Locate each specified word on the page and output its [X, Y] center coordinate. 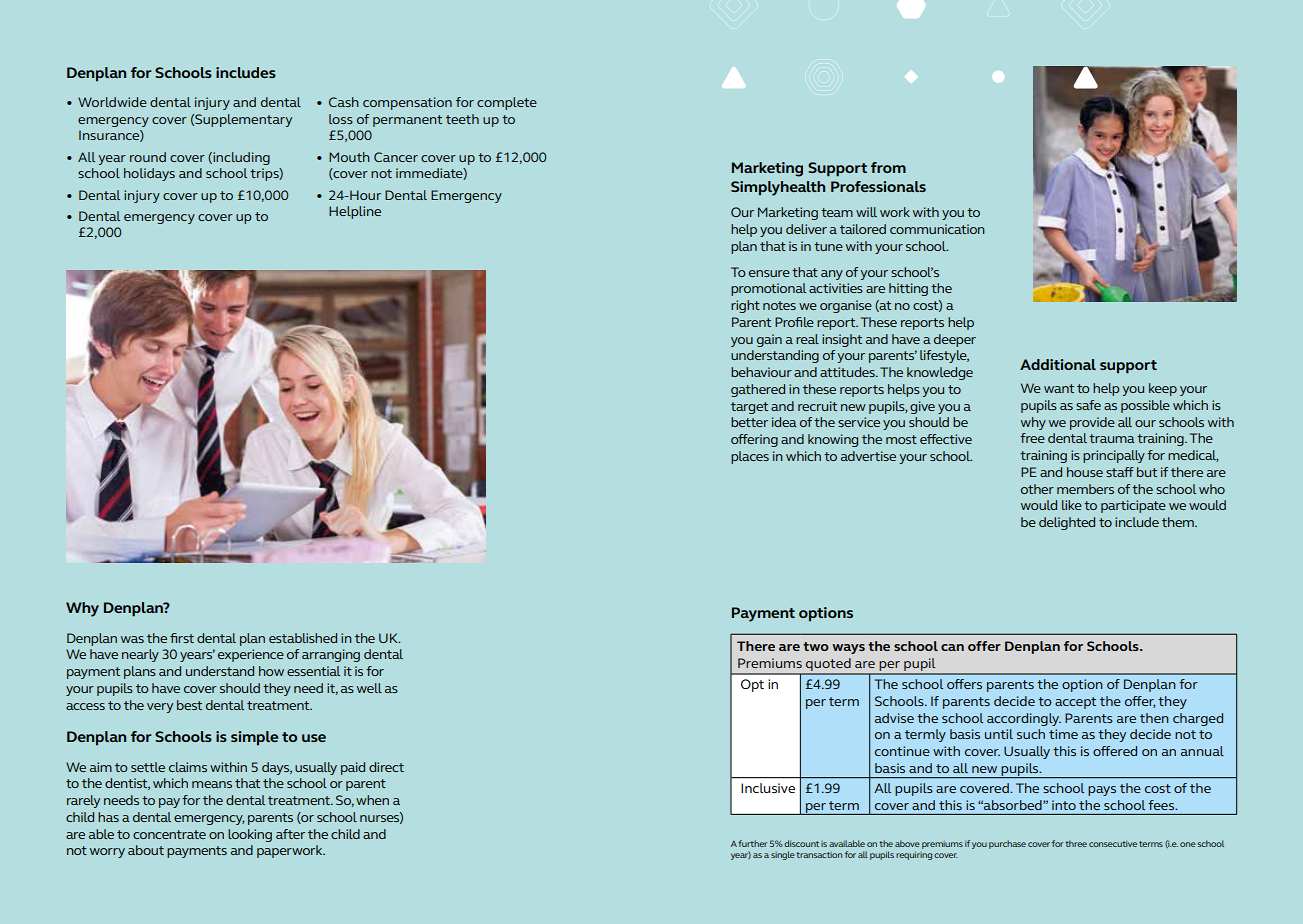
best [189, 705]
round [148, 157]
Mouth [349, 157]
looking [250, 835]
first [182, 638]
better [749, 422]
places [750, 457]
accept [1075, 703]
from [888, 167]
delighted [1067, 523]
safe [1088, 405]
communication [937, 229]
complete [507, 103]
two [816, 646]
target [749, 408]
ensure [769, 273]
